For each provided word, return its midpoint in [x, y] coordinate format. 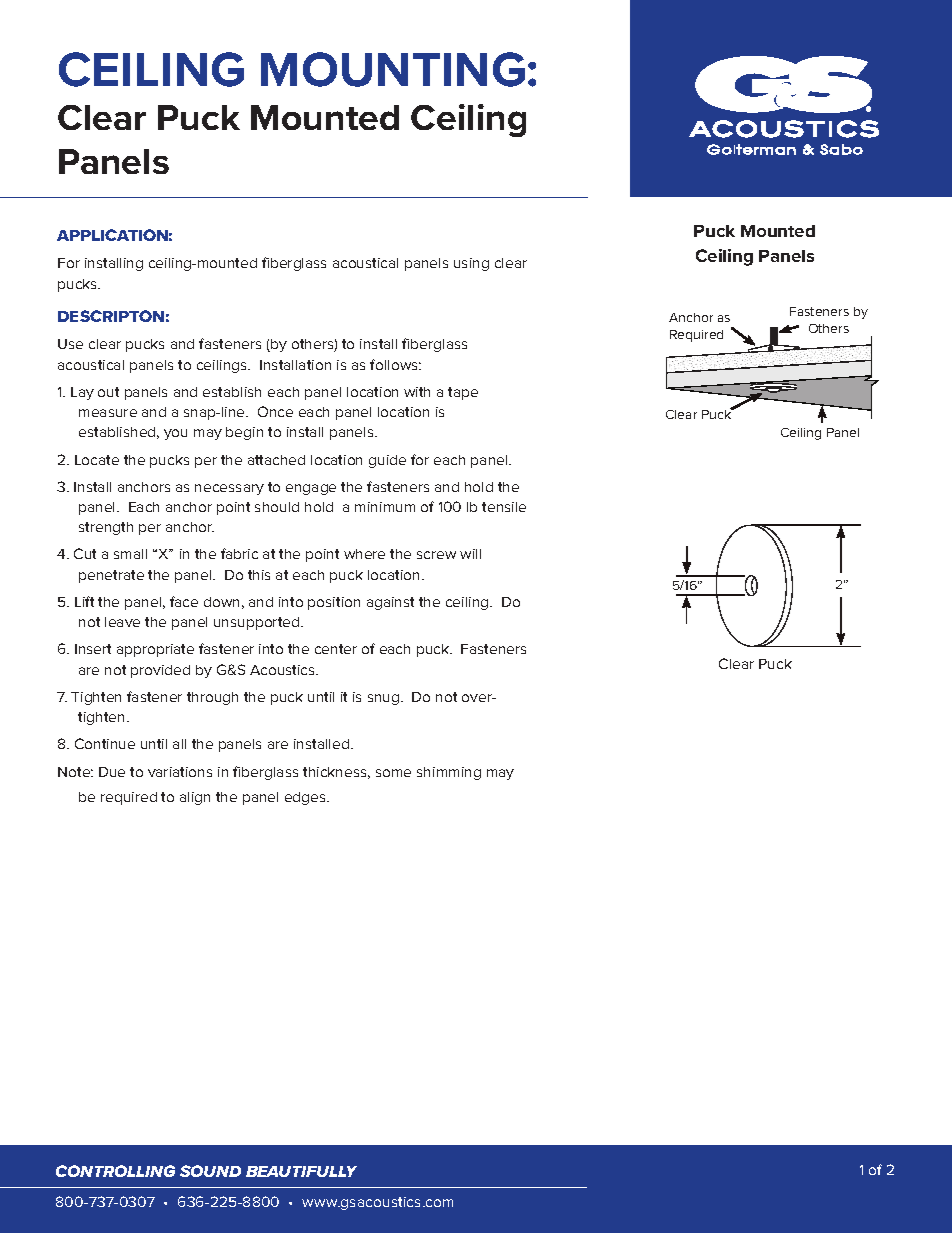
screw [436, 555]
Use [70, 344]
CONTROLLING [115, 1171]
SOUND [210, 1171]
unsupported [258, 623]
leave [122, 622]
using [471, 264]
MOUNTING [393, 69]
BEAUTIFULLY [301, 1171]
